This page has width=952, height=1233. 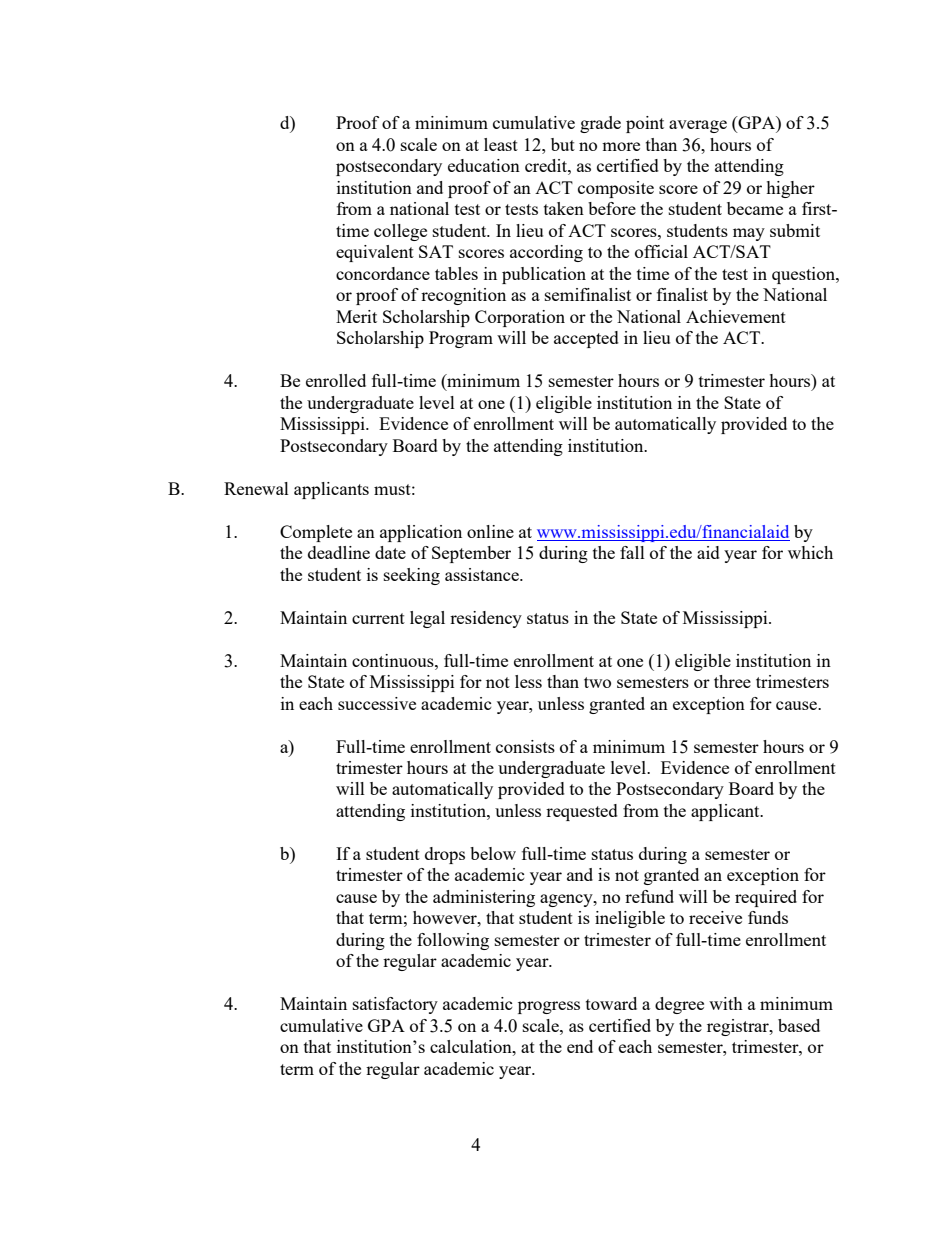 What do you see at coordinates (549, 1007) in the page?
I see `progress` at bounding box center [549, 1007].
